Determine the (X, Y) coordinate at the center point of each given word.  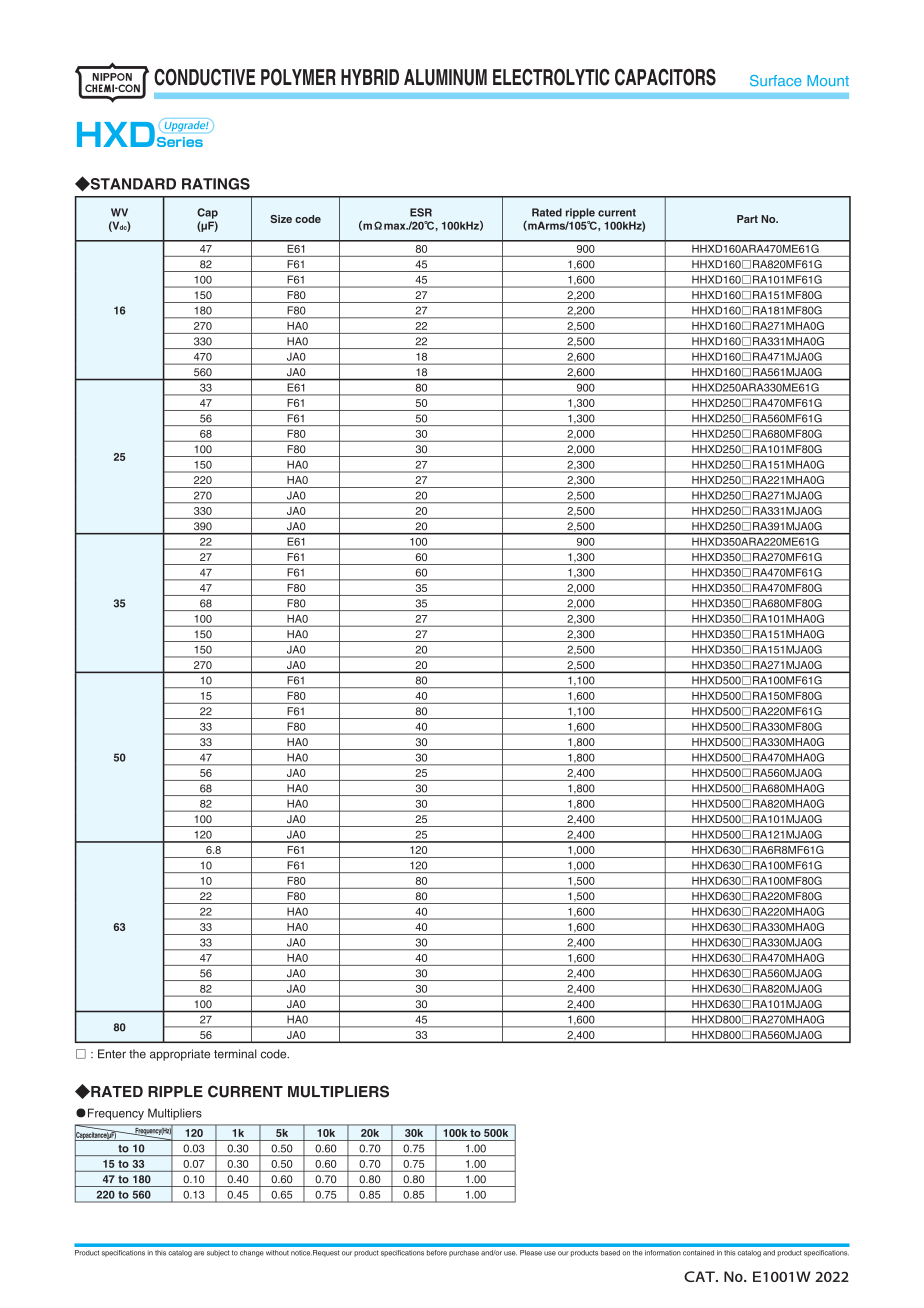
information (663, 1253)
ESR (421, 212)
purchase (464, 1253)
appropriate (180, 1055)
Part (747, 219)
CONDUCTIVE (204, 77)
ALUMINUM (445, 77)
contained (698, 1253)
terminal (235, 1054)
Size (281, 219)
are (199, 1253)
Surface (776, 80)
